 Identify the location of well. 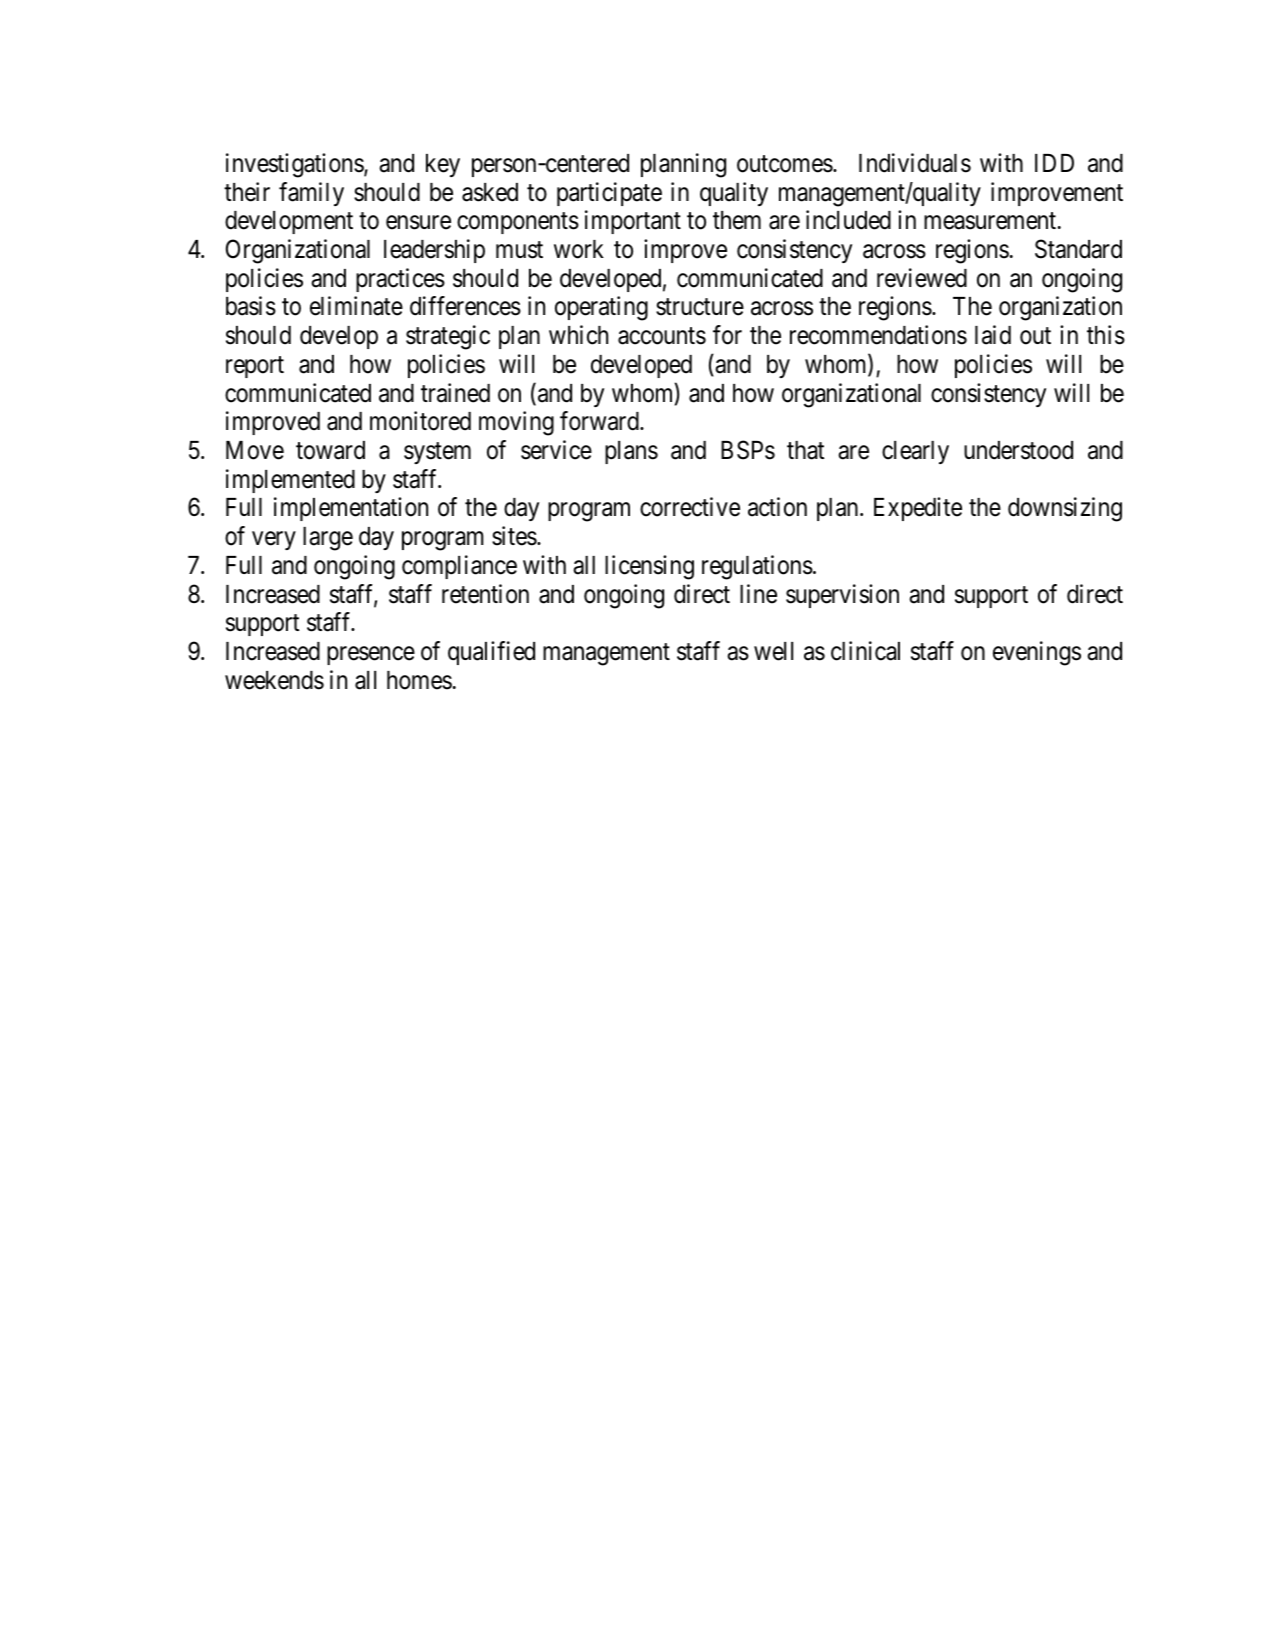
(773, 651).
